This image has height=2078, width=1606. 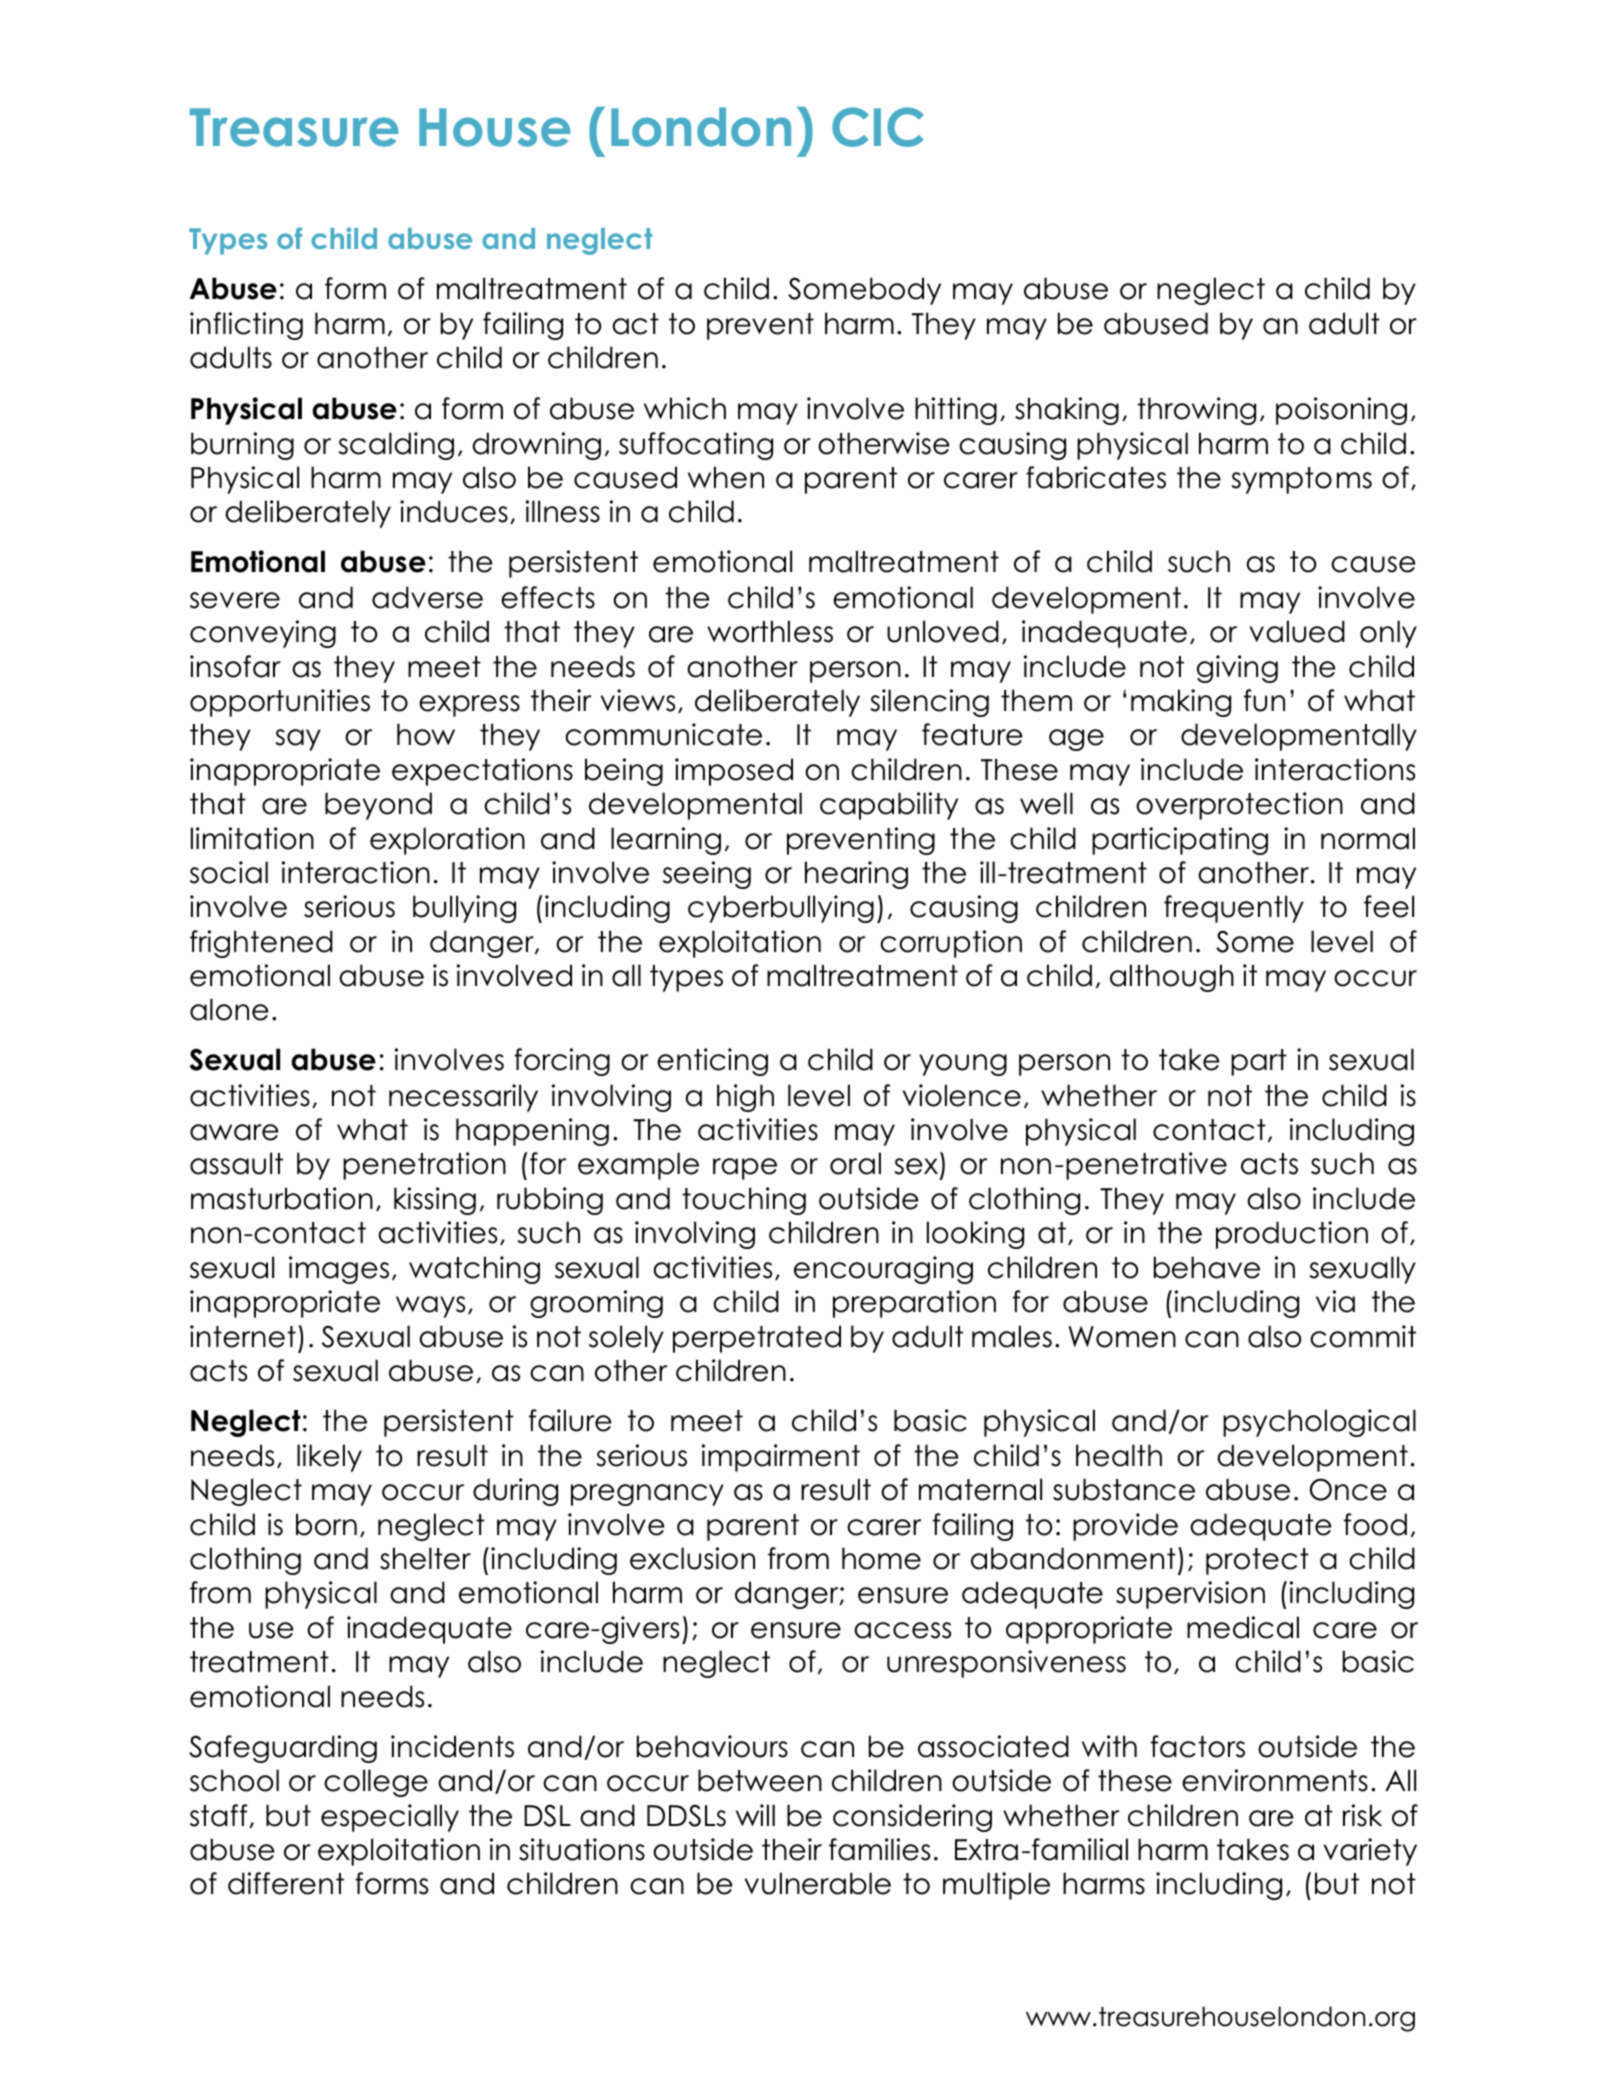 What do you see at coordinates (390, 1818) in the image?
I see `especially` at bounding box center [390, 1818].
